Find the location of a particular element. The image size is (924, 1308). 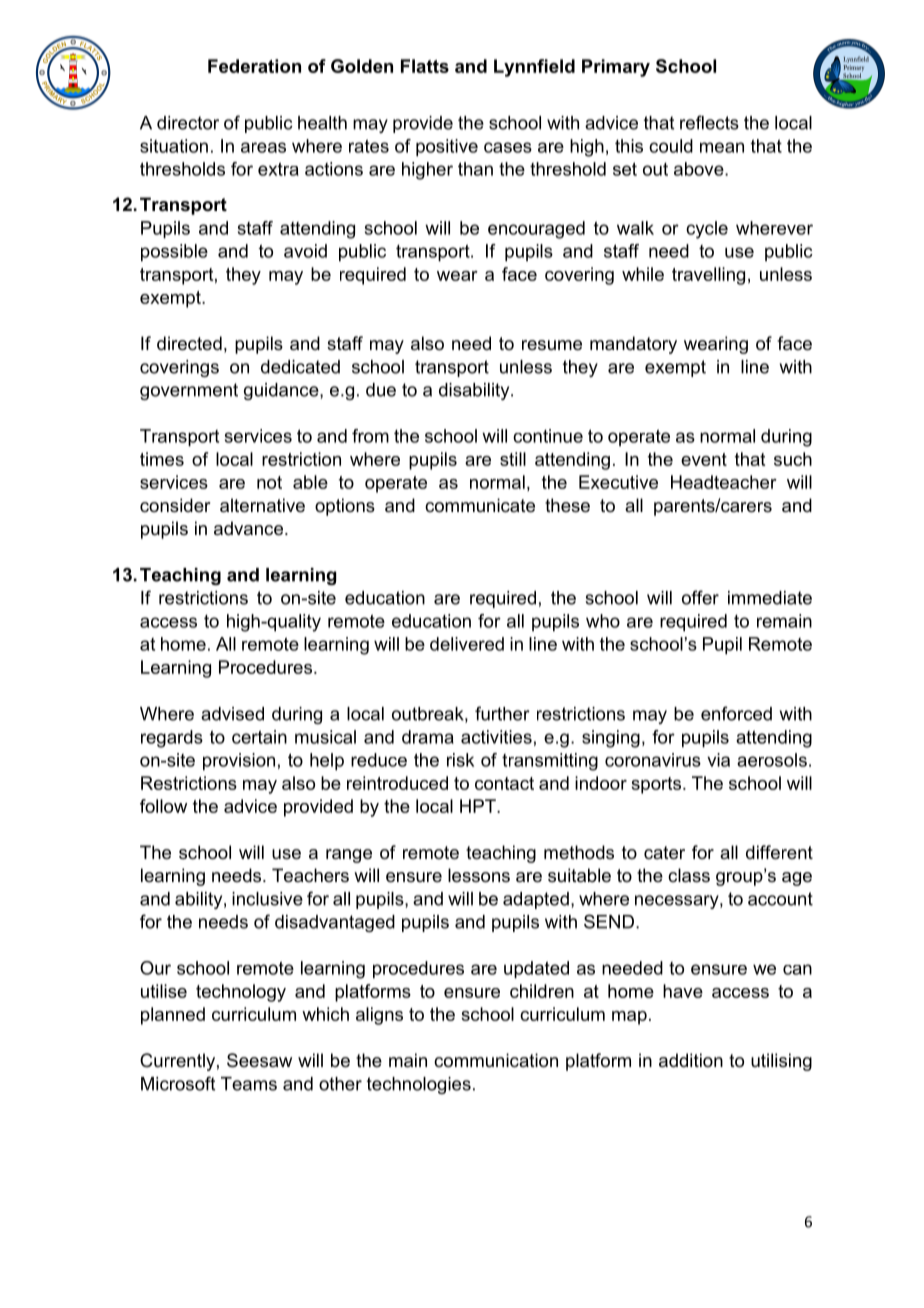

communication is located at coordinates (496, 1060).
